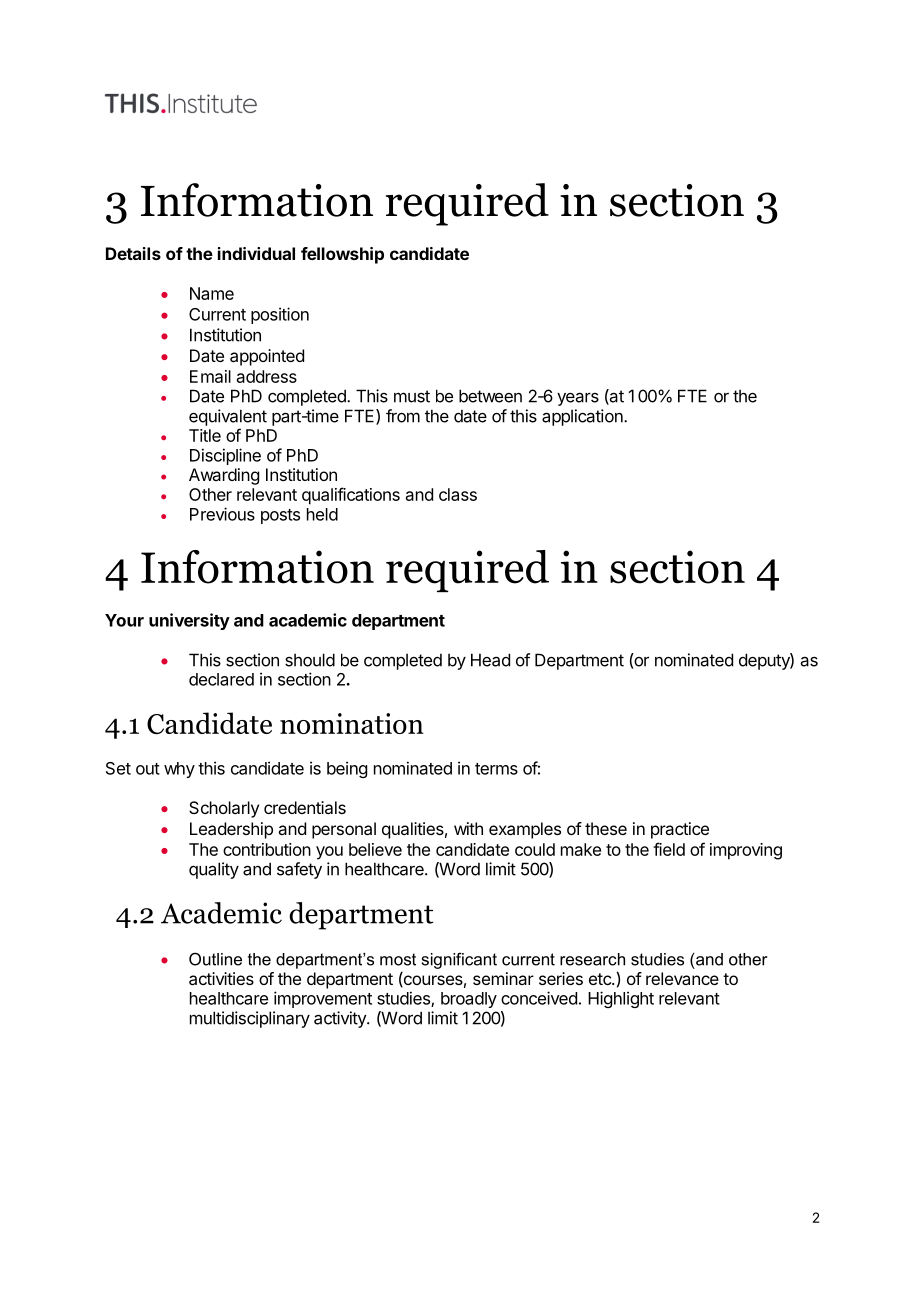 The image size is (924, 1308). What do you see at coordinates (469, 1000) in the document?
I see `broadly` at bounding box center [469, 1000].
